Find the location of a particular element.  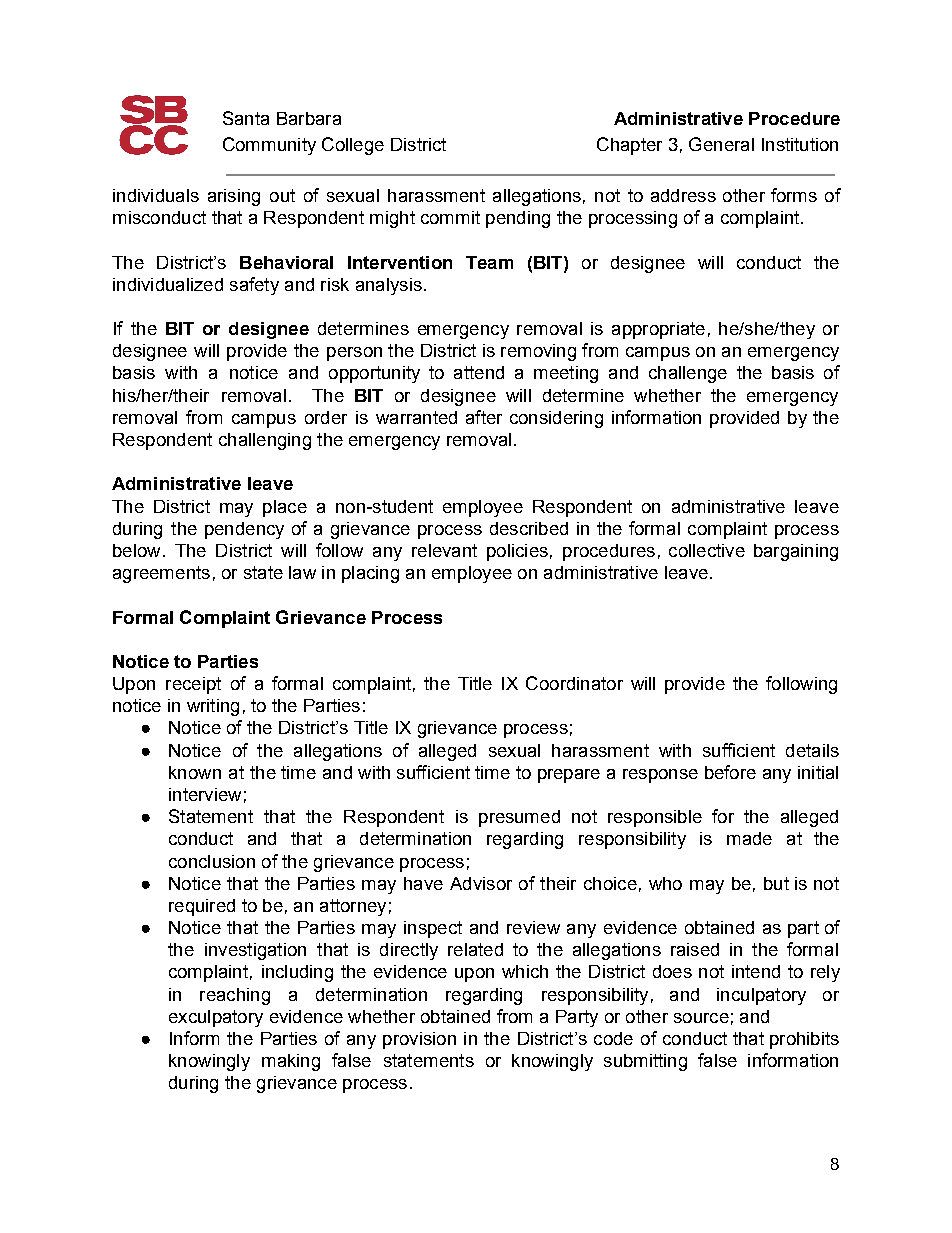

exculpatory is located at coordinates (216, 1018).
